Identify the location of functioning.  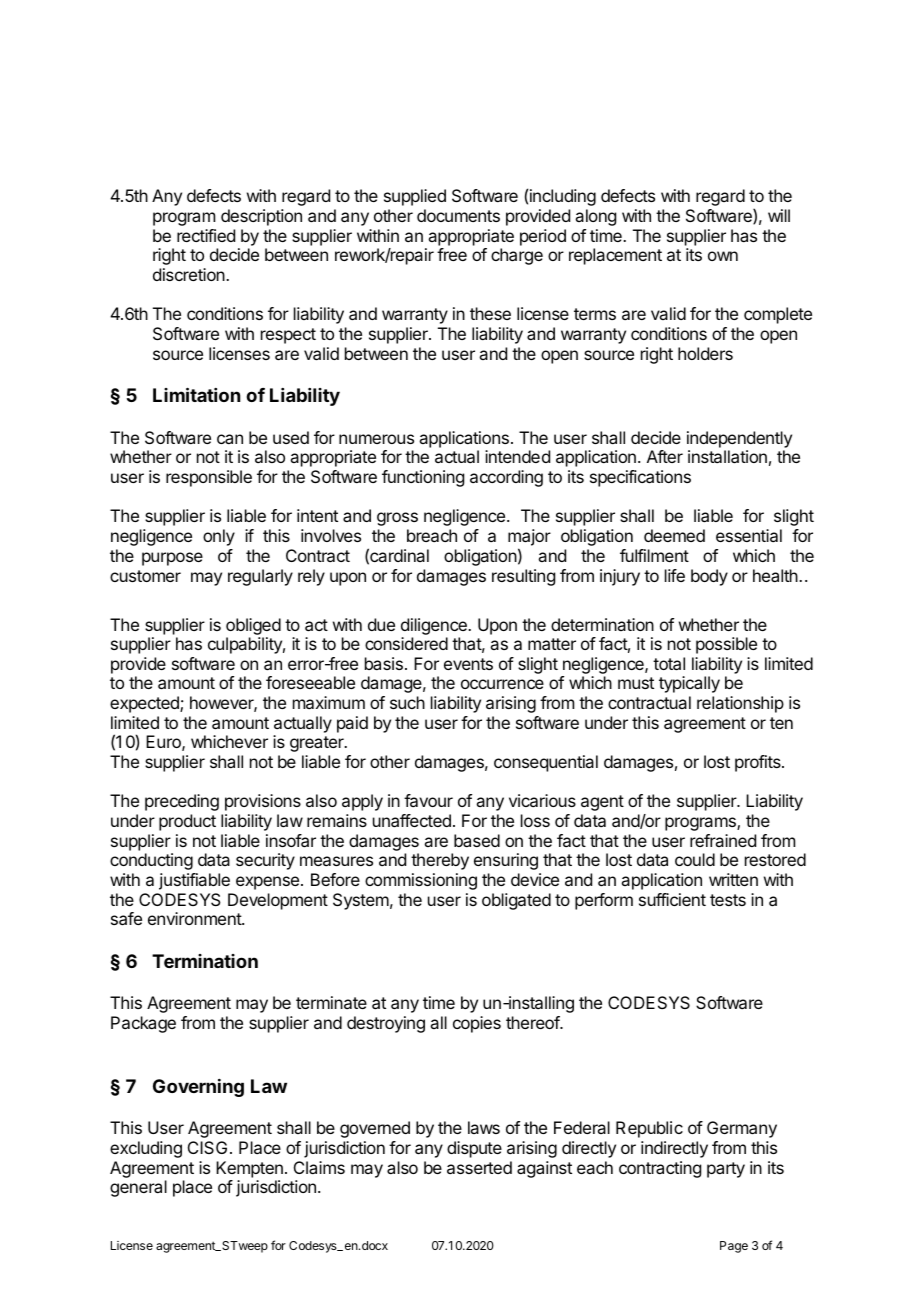
(423, 478).
